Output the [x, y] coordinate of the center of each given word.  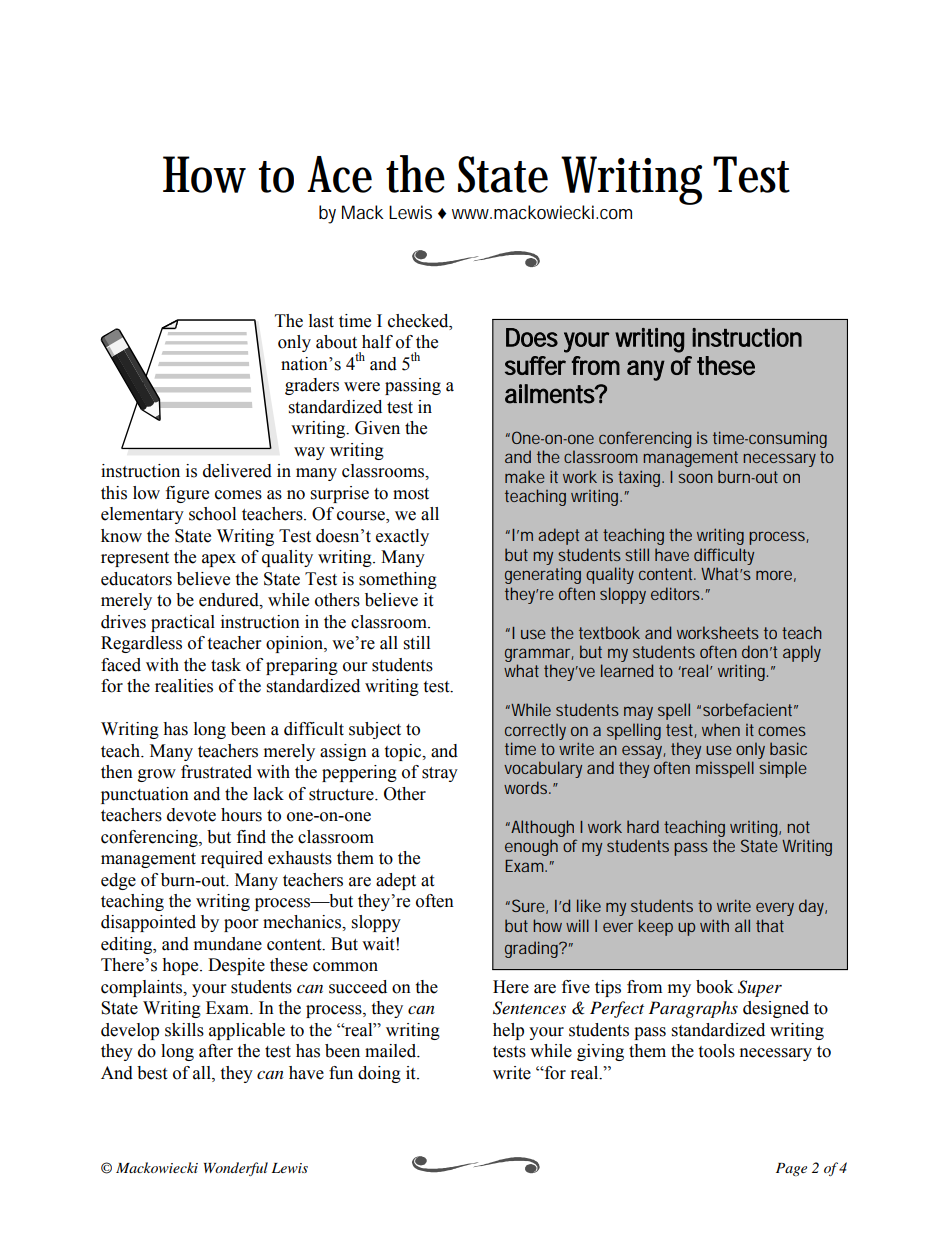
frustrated [216, 772]
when [721, 729]
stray [440, 774]
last [321, 321]
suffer [535, 365]
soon [695, 478]
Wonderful [236, 1169]
